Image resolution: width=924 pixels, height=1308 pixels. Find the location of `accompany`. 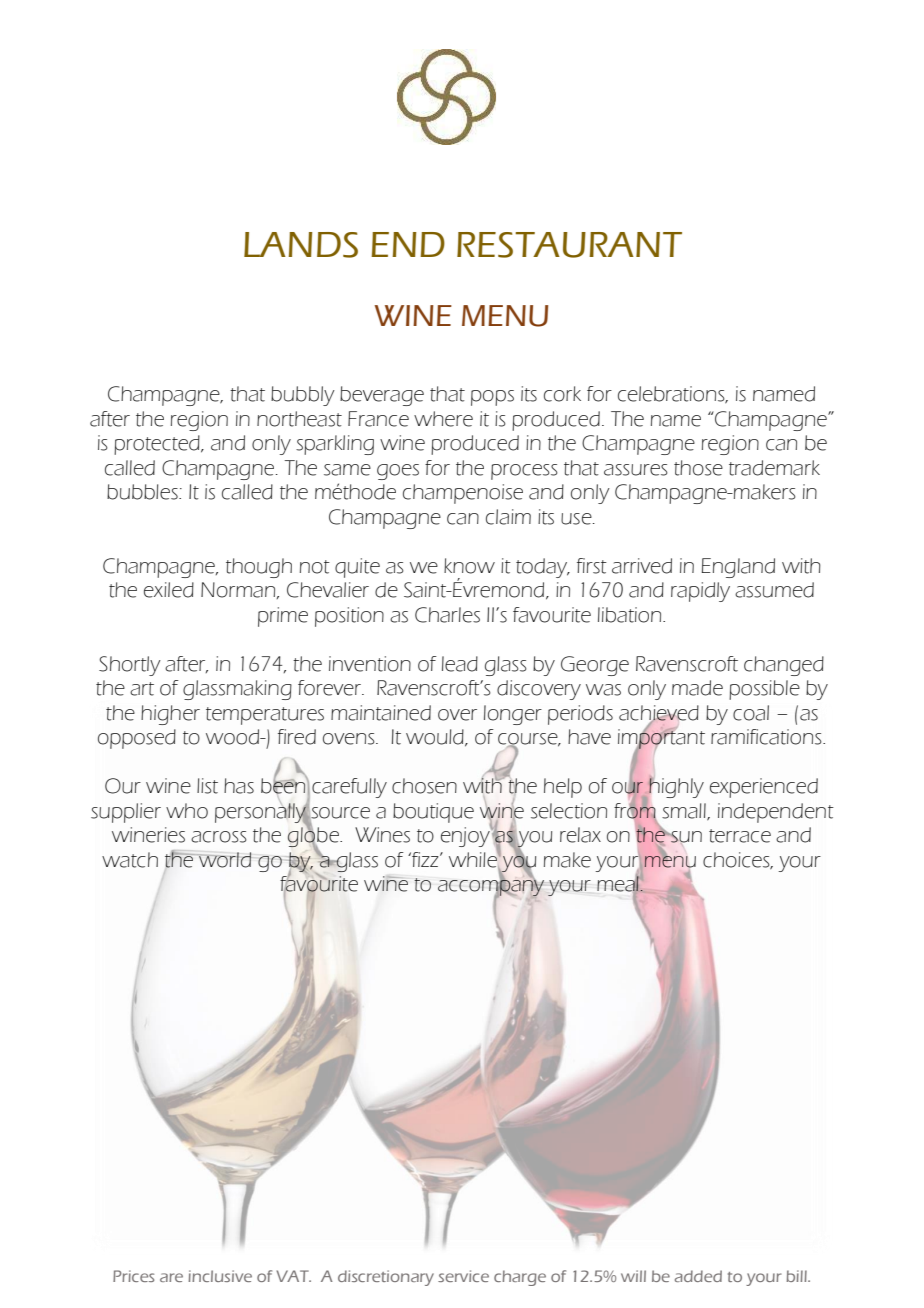

accompany is located at coordinates (491, 888).
